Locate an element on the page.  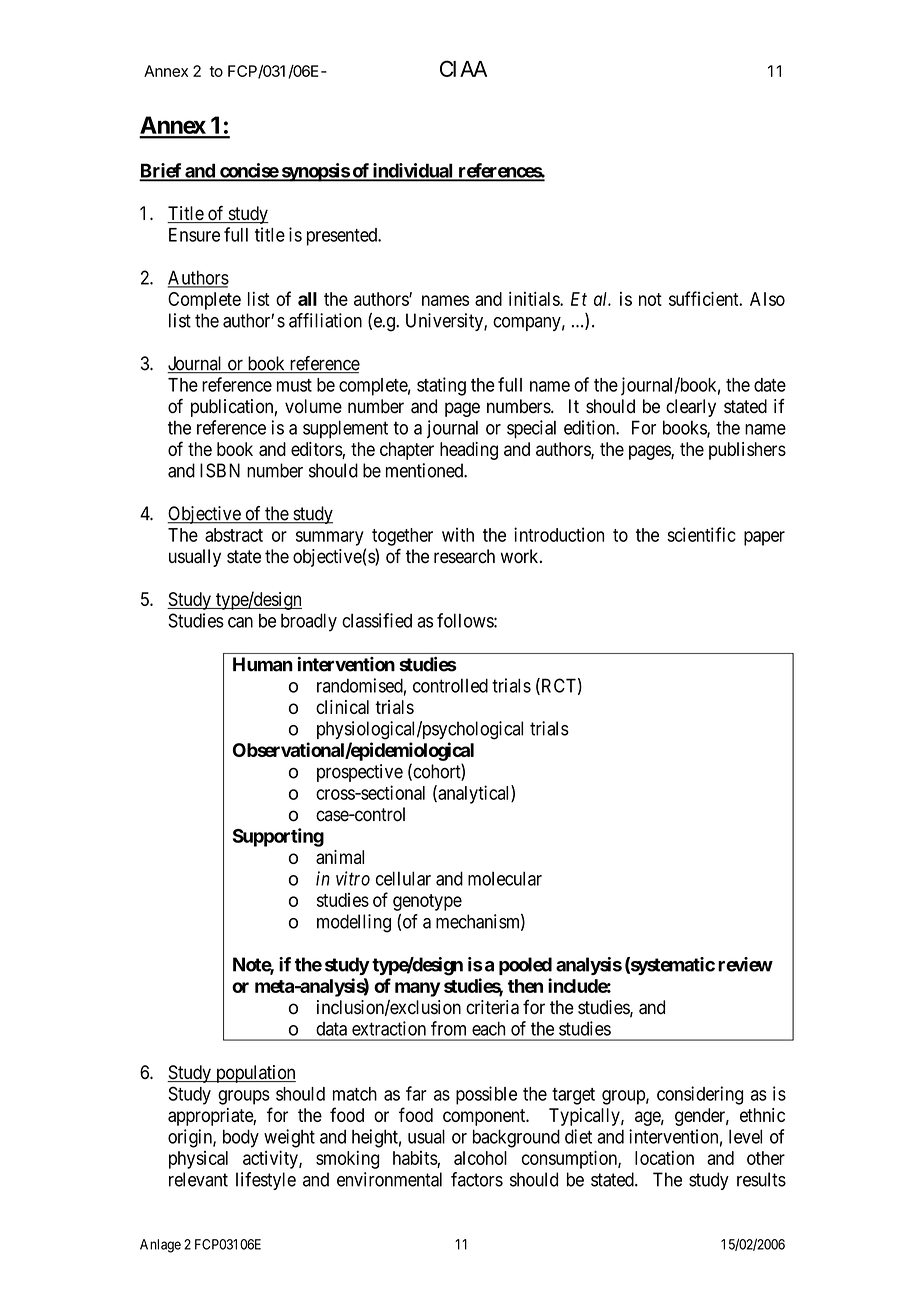
Ensure is located at coordinates (194, 235).
